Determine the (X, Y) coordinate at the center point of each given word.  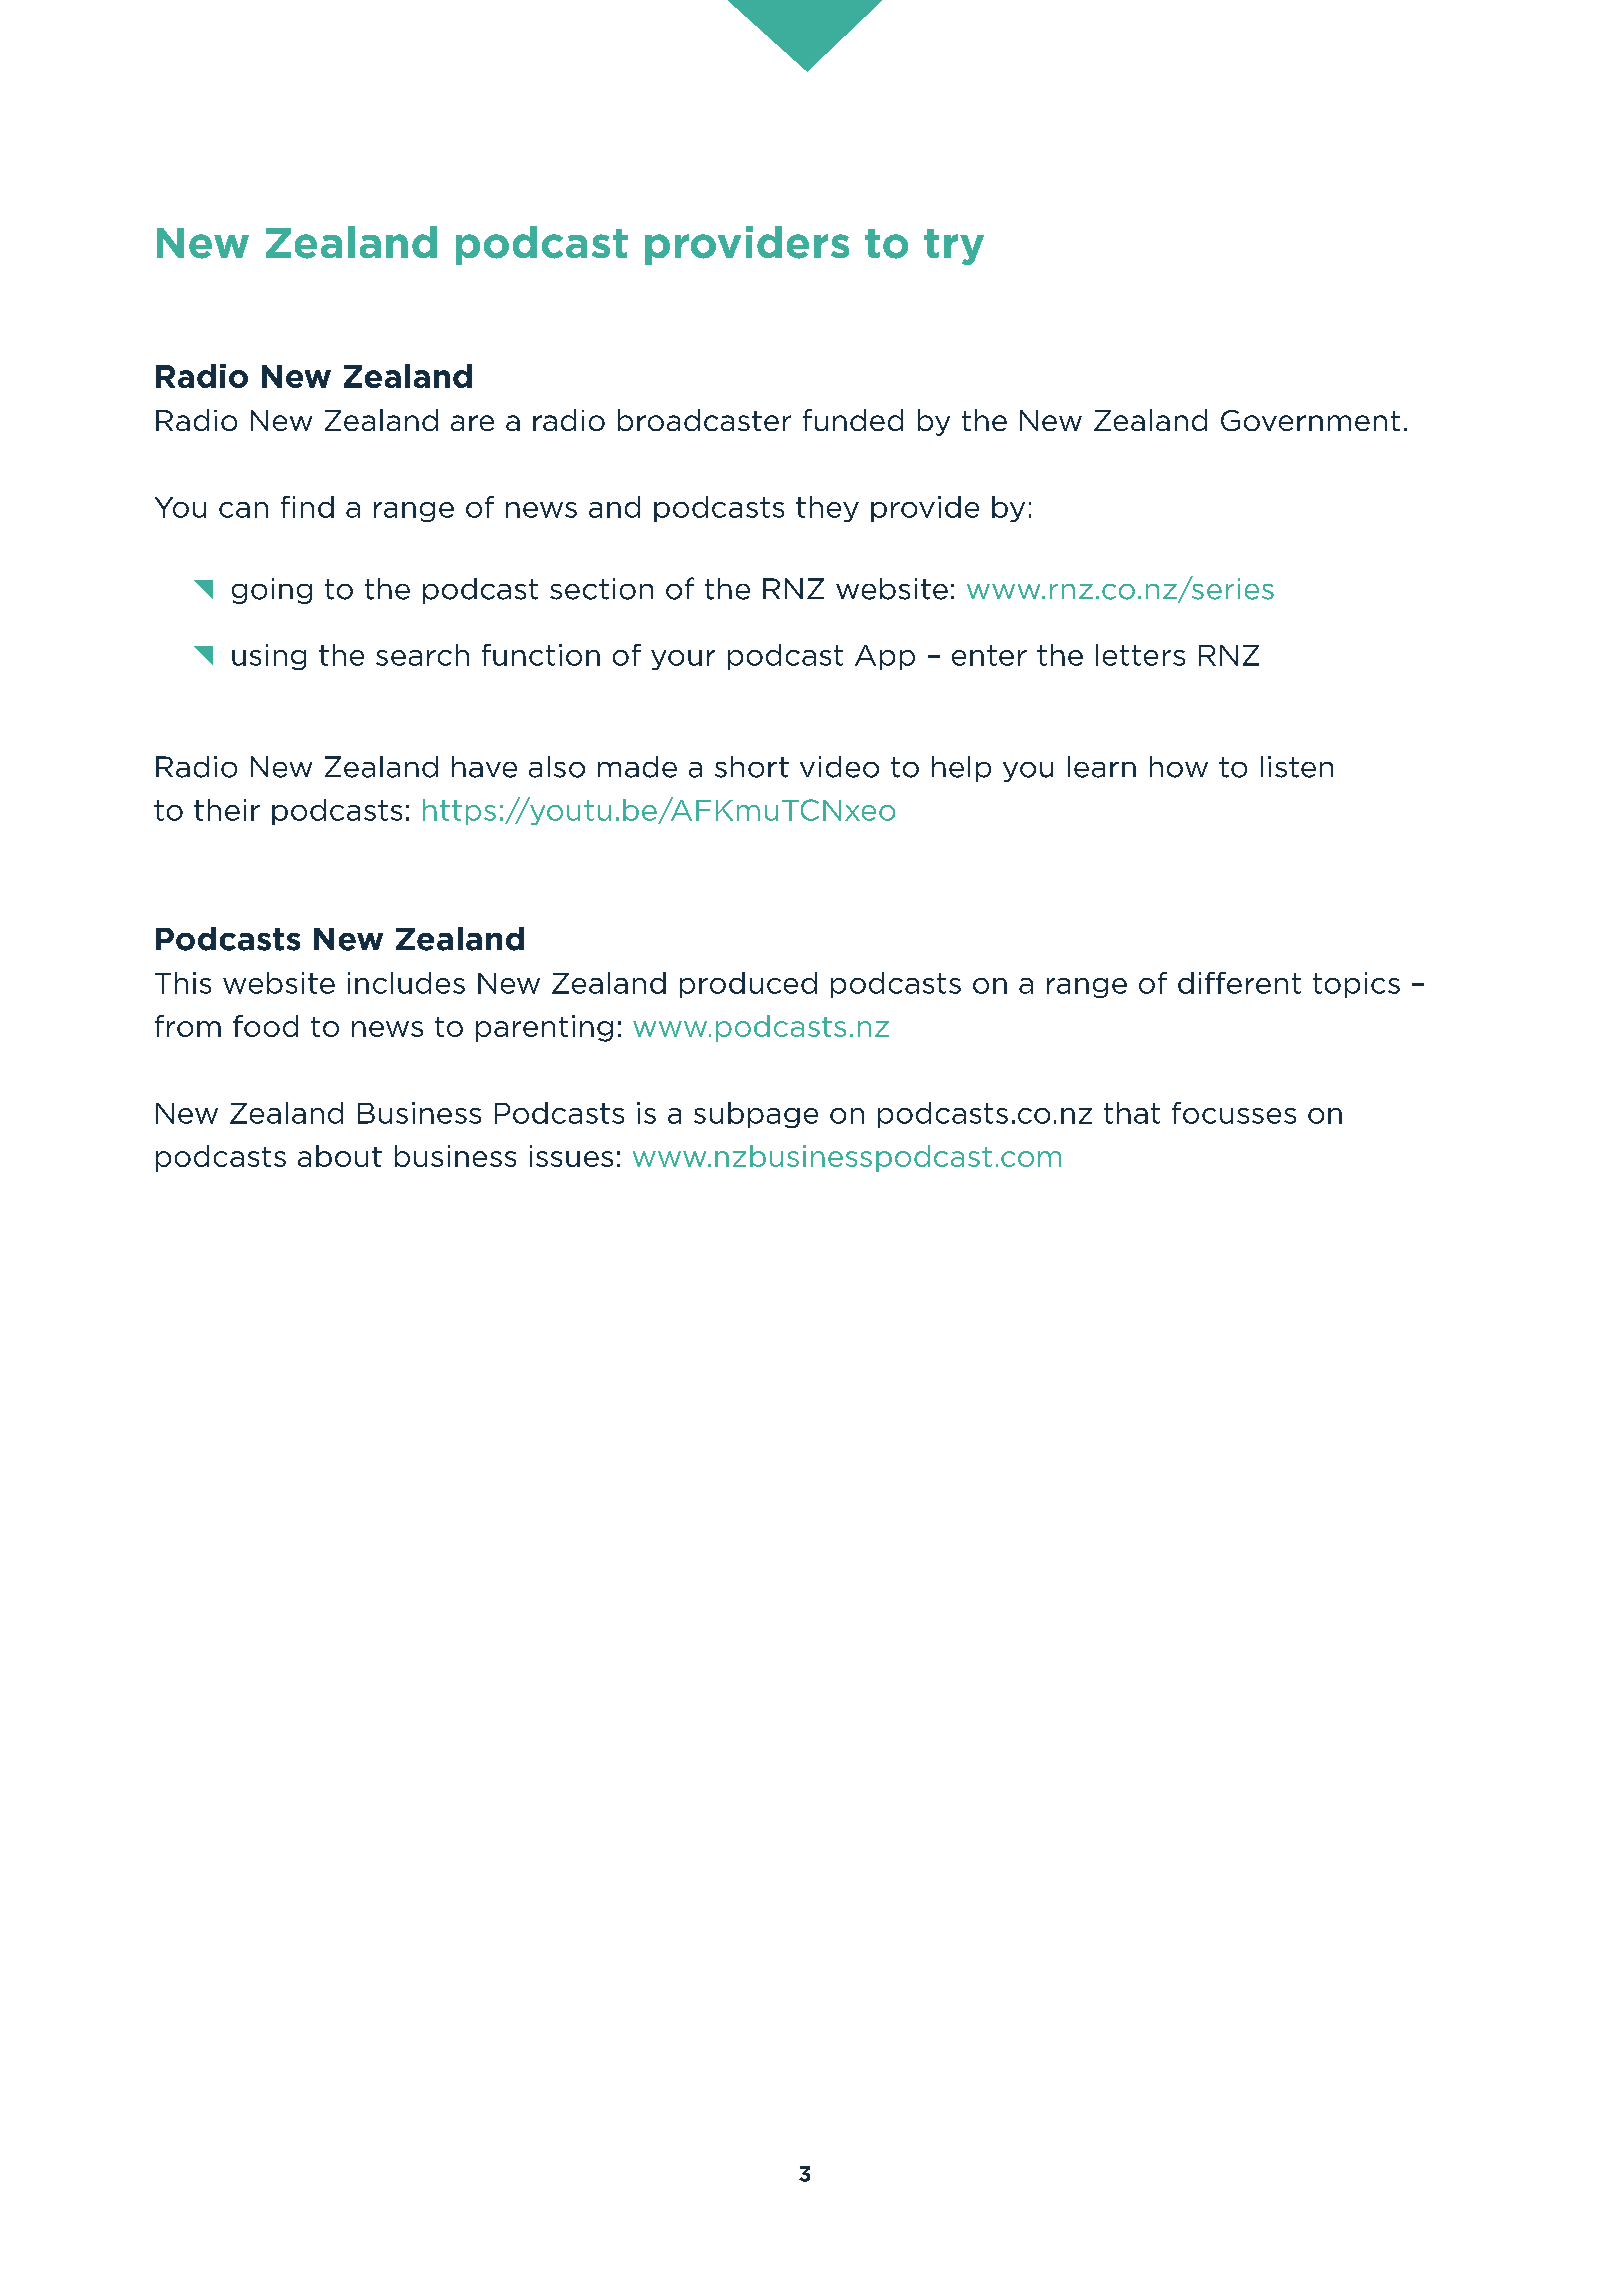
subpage (756, 1115)
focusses (1234, 1113)
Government (1310, 420)
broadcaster (704, 420)
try (954, 247)
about (340, 1156)
